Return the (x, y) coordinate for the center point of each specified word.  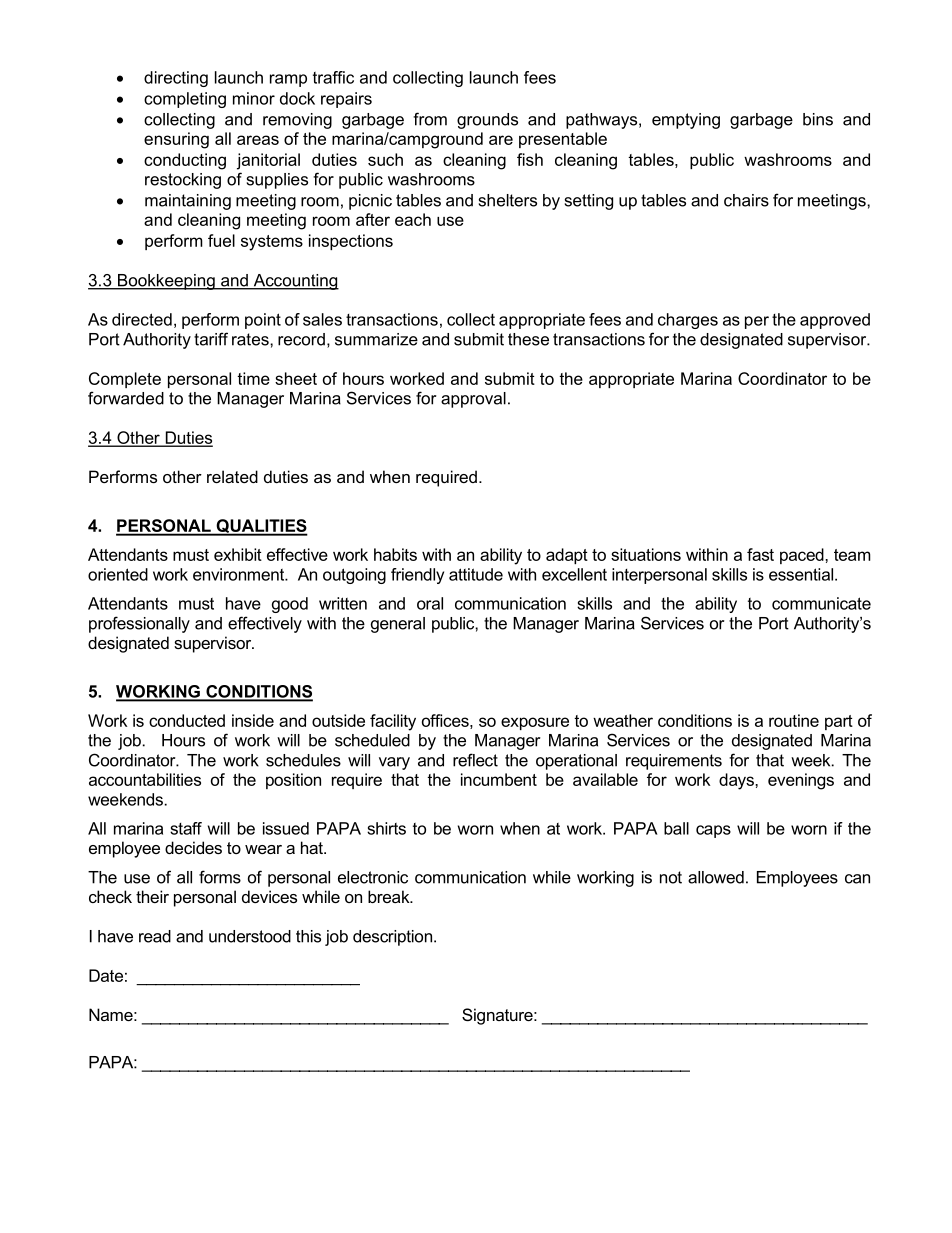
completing (185, 100)
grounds (487, 121)
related (232, 476)
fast (760, 554)
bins (818, 119)
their (152, 896)
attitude (476, 574)
